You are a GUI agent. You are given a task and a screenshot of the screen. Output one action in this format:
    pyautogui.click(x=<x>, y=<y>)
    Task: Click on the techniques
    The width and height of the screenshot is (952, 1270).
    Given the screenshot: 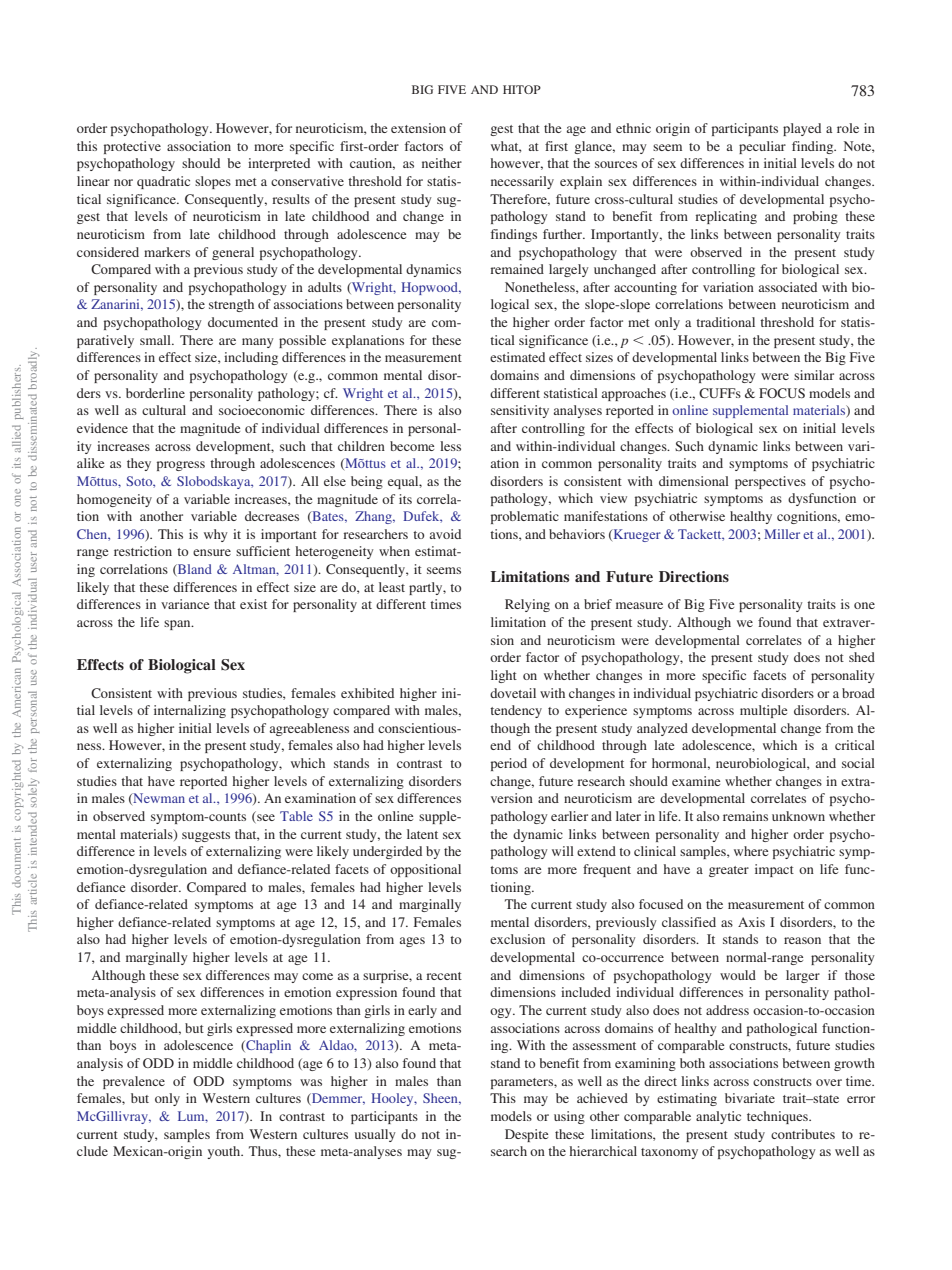 What is the action you would take?
    pyautogui.click(x=778, y=1117)
